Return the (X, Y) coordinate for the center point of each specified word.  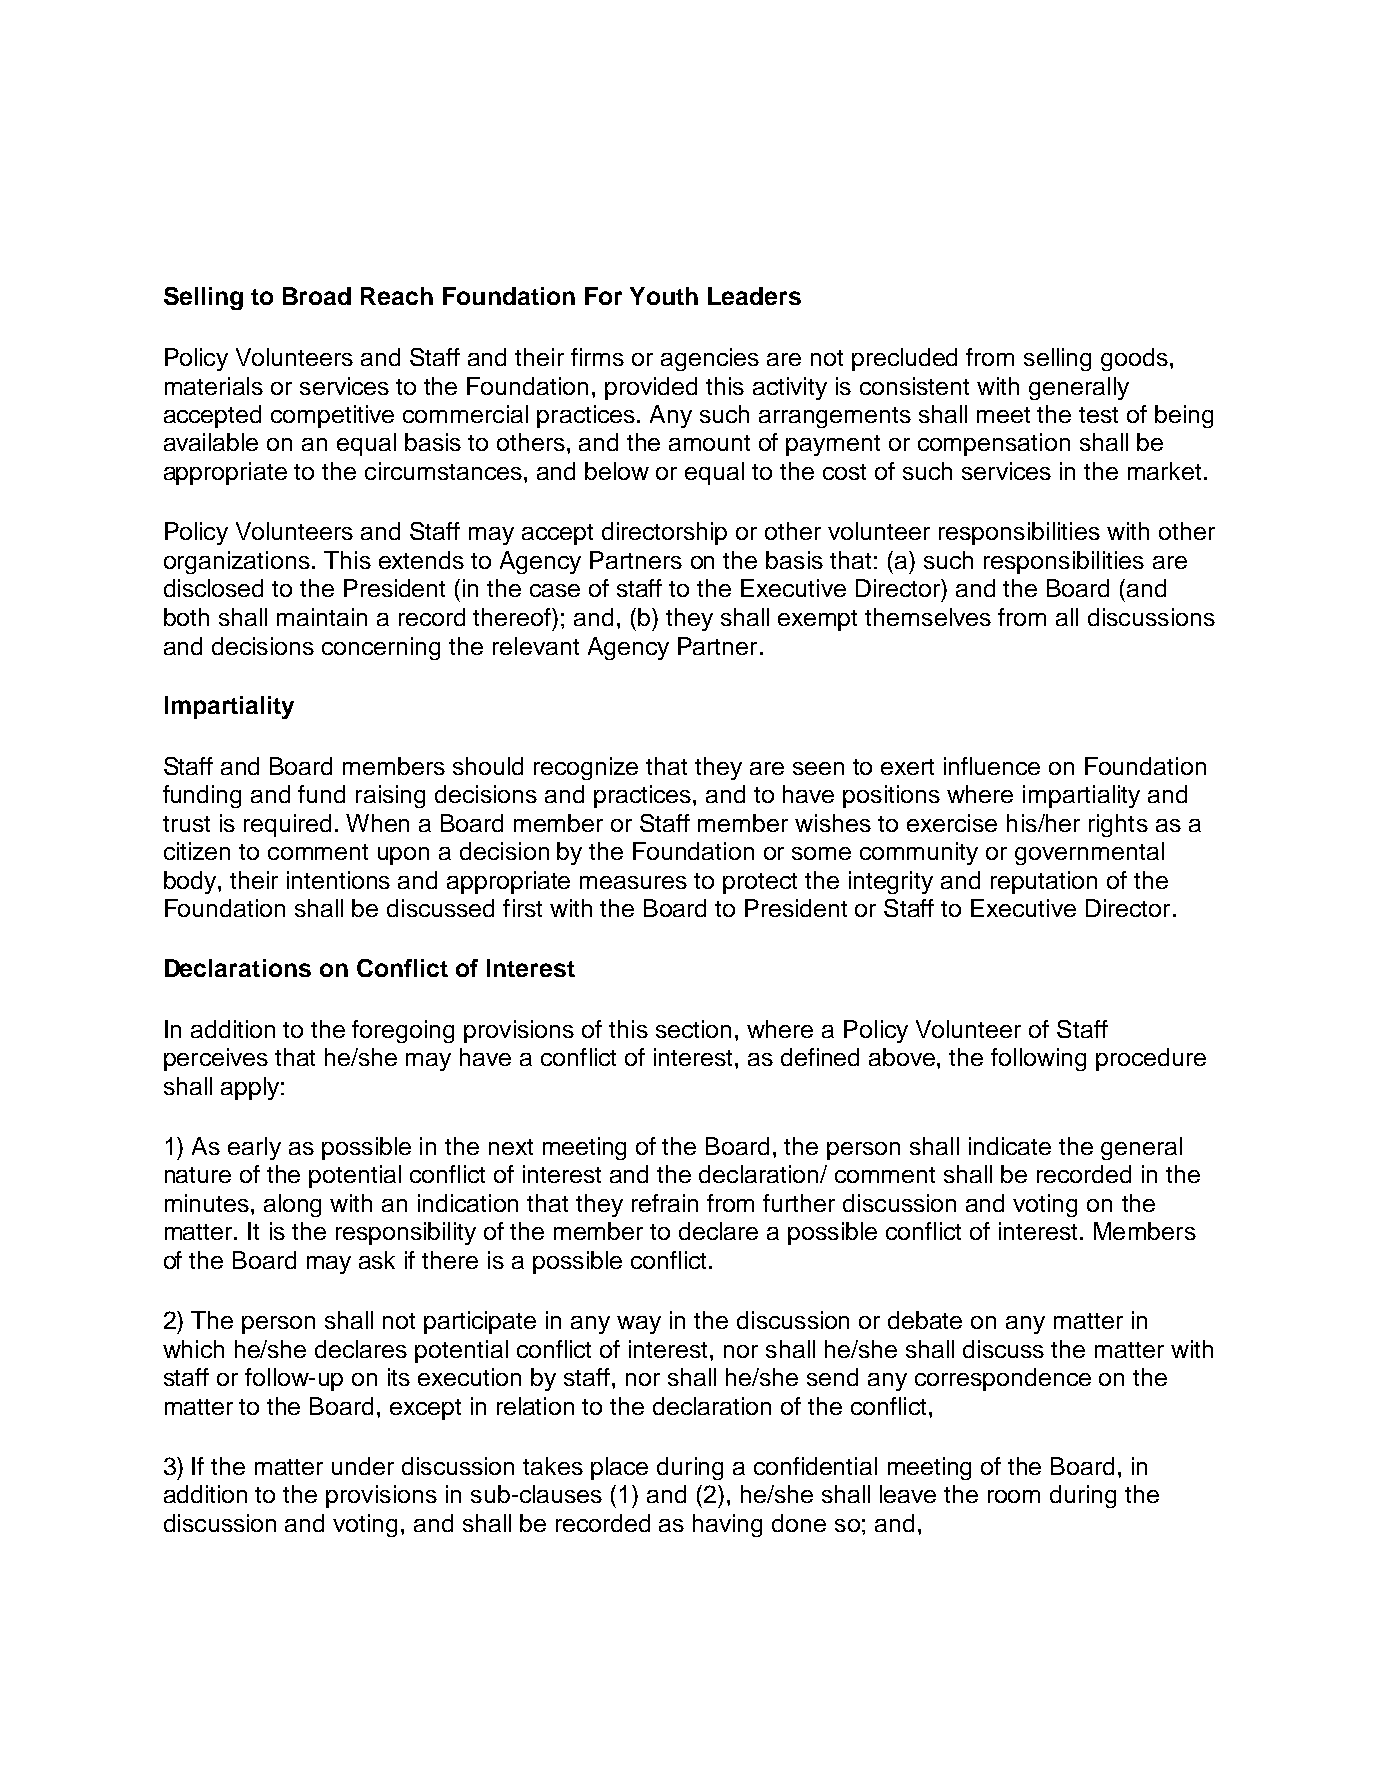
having (727, 1525)
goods (1134, 359)
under (363, 1466)
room (1014, 1496)
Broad (317, 296)
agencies (710, 359)
